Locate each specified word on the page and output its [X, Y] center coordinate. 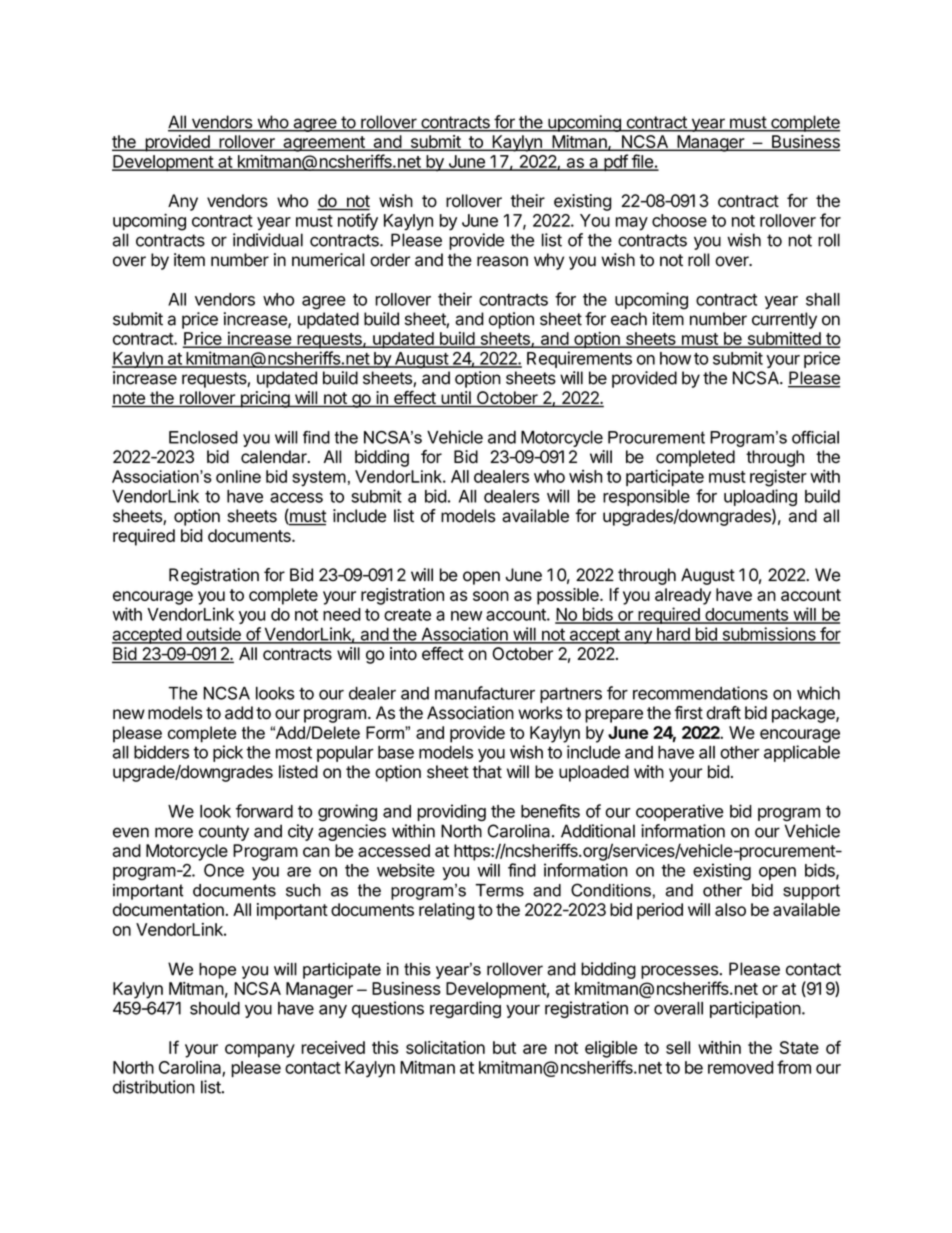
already [683, 596]
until [456, 399]
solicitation [445, 1047]
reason [502, 261]
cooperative [680, 812]
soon [491, 596]
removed [740, 1067]
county [224, 833]
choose [679, 220]
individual [268, 240]
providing [451, 812]
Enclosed [203, 437]
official [815, 437]
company [260, 1051]
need [342, 614]
